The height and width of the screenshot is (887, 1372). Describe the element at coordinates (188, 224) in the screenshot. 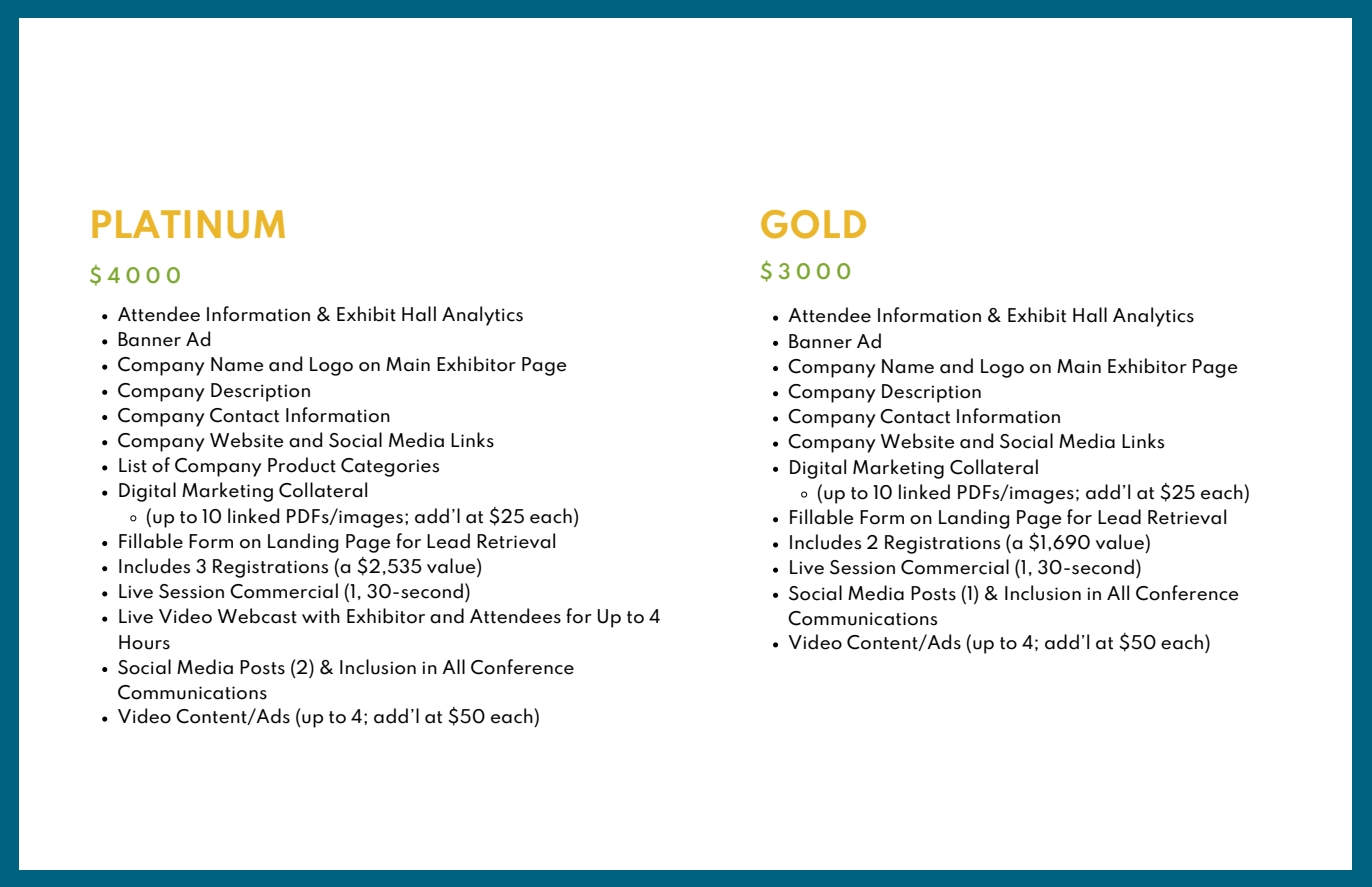

I see `PLATINUM` at that location.
